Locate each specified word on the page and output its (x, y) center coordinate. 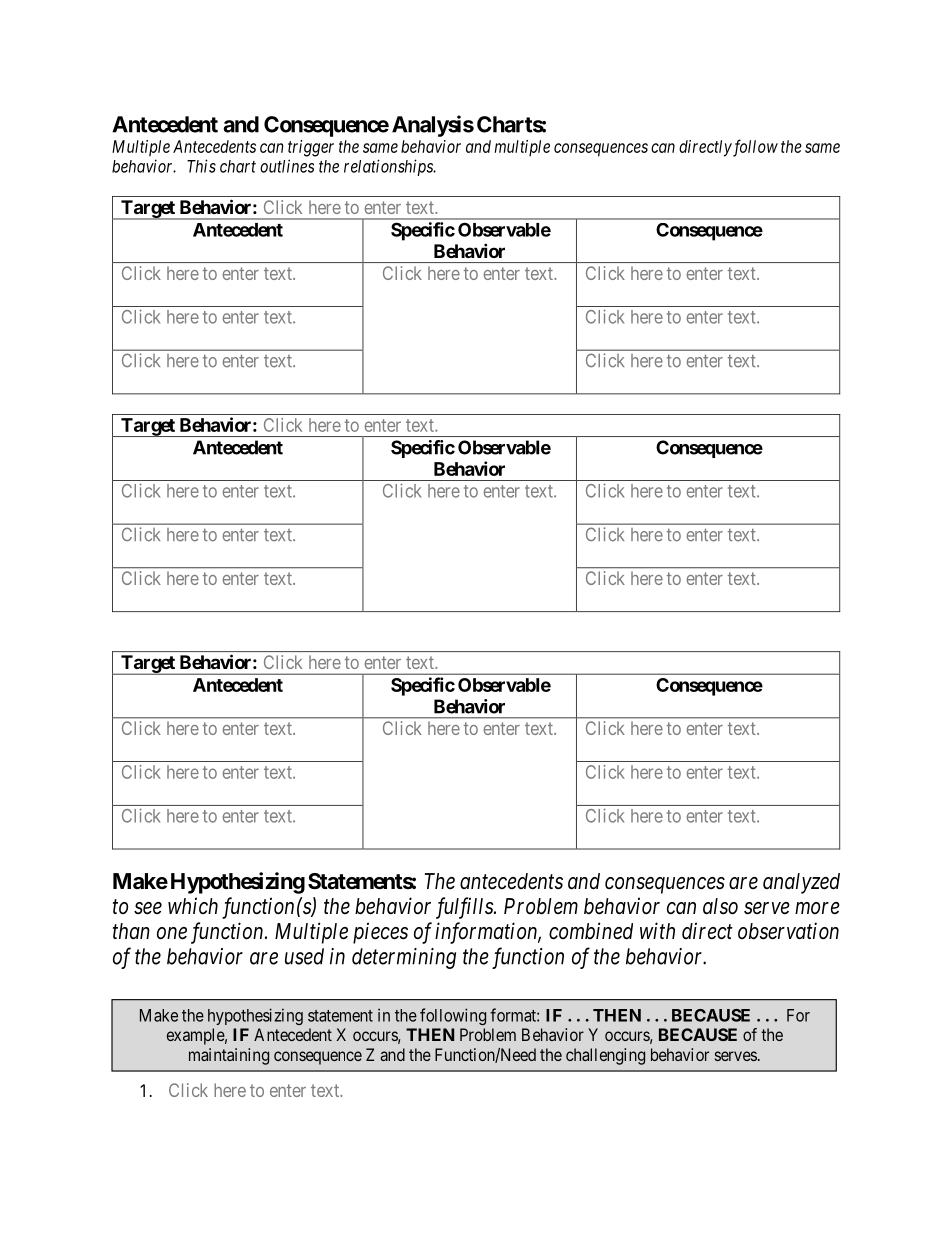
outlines (287, 166)
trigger (311, 148)
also (720, 906)
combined (591, 931)
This (201, 166)
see (148, 908)
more (817, 908)
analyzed (801, 883)
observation (788, 931)
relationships (389, 167)
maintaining (229, 1056)
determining (404, 958)
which (193, 905)
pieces (380, 933)
